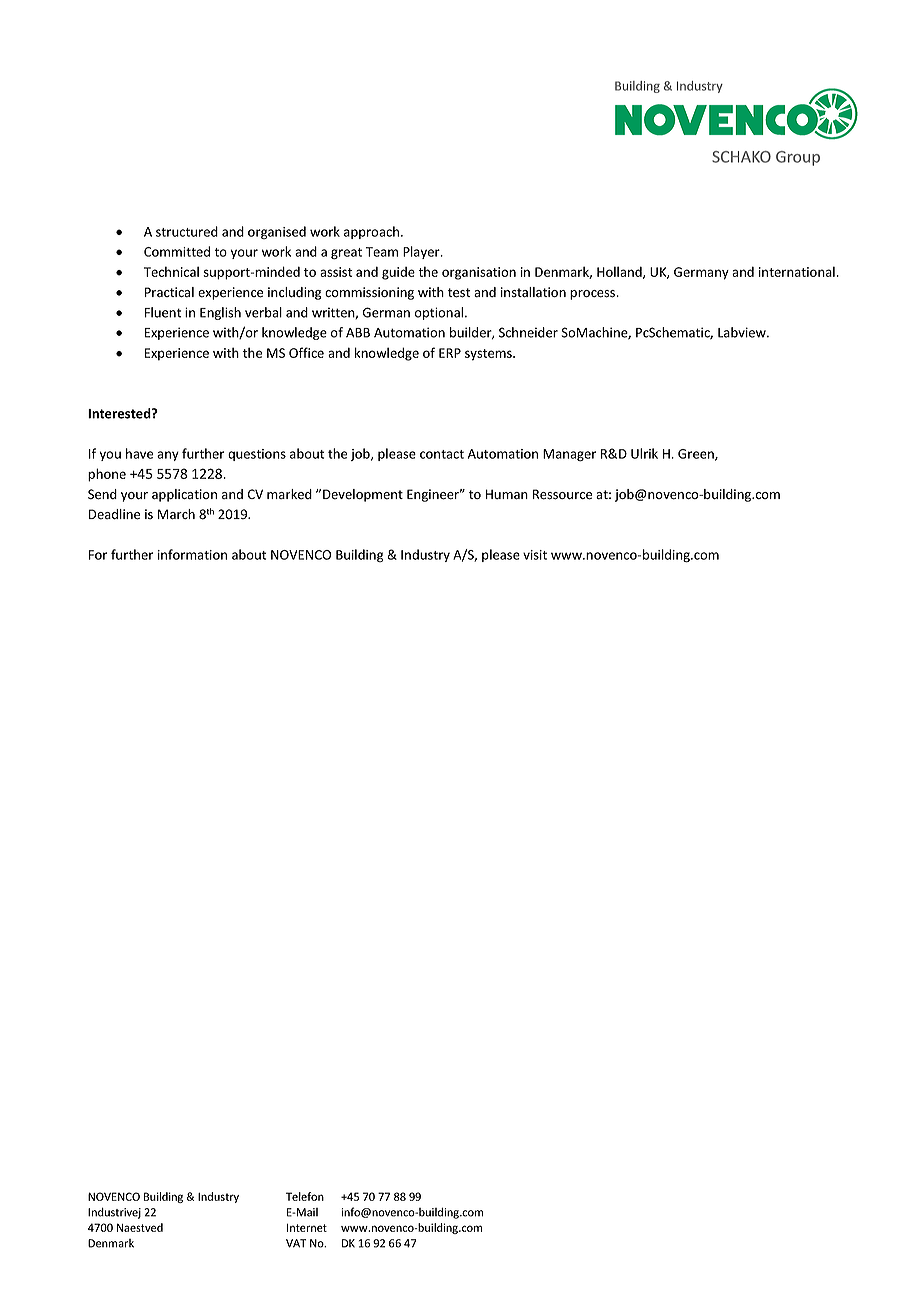  I want to click on Telefon, so click(305, 1196).
